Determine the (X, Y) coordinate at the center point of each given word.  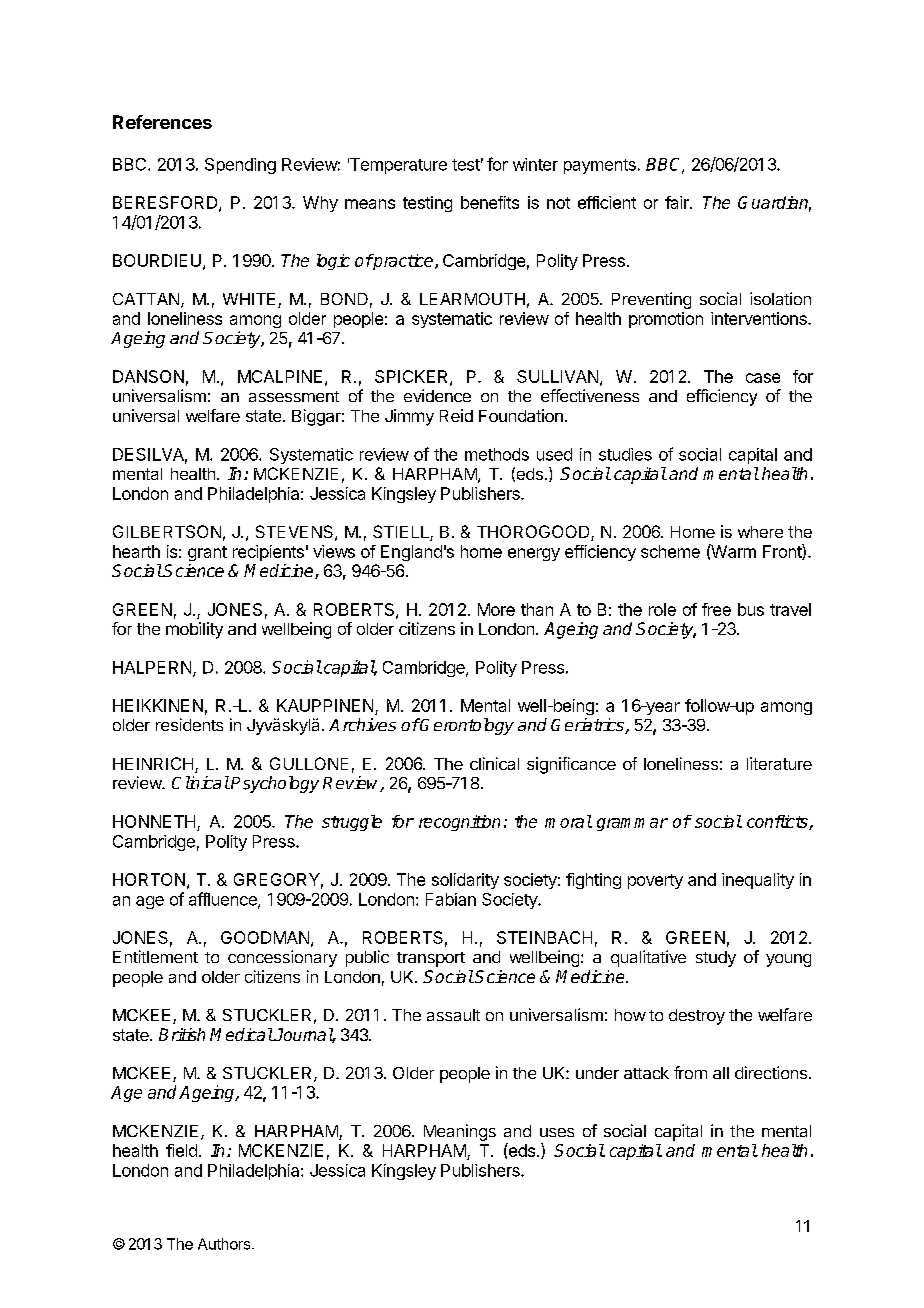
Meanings (460, 1132)
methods (497, 454)
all (721, 1073)
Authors (225, 1244)
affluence (224, 900)
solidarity (465, 881)
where (760, 532)
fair (678, 202)
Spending (240, 166)
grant (207, 553)
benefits (490, 202)
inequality (758, 881)
